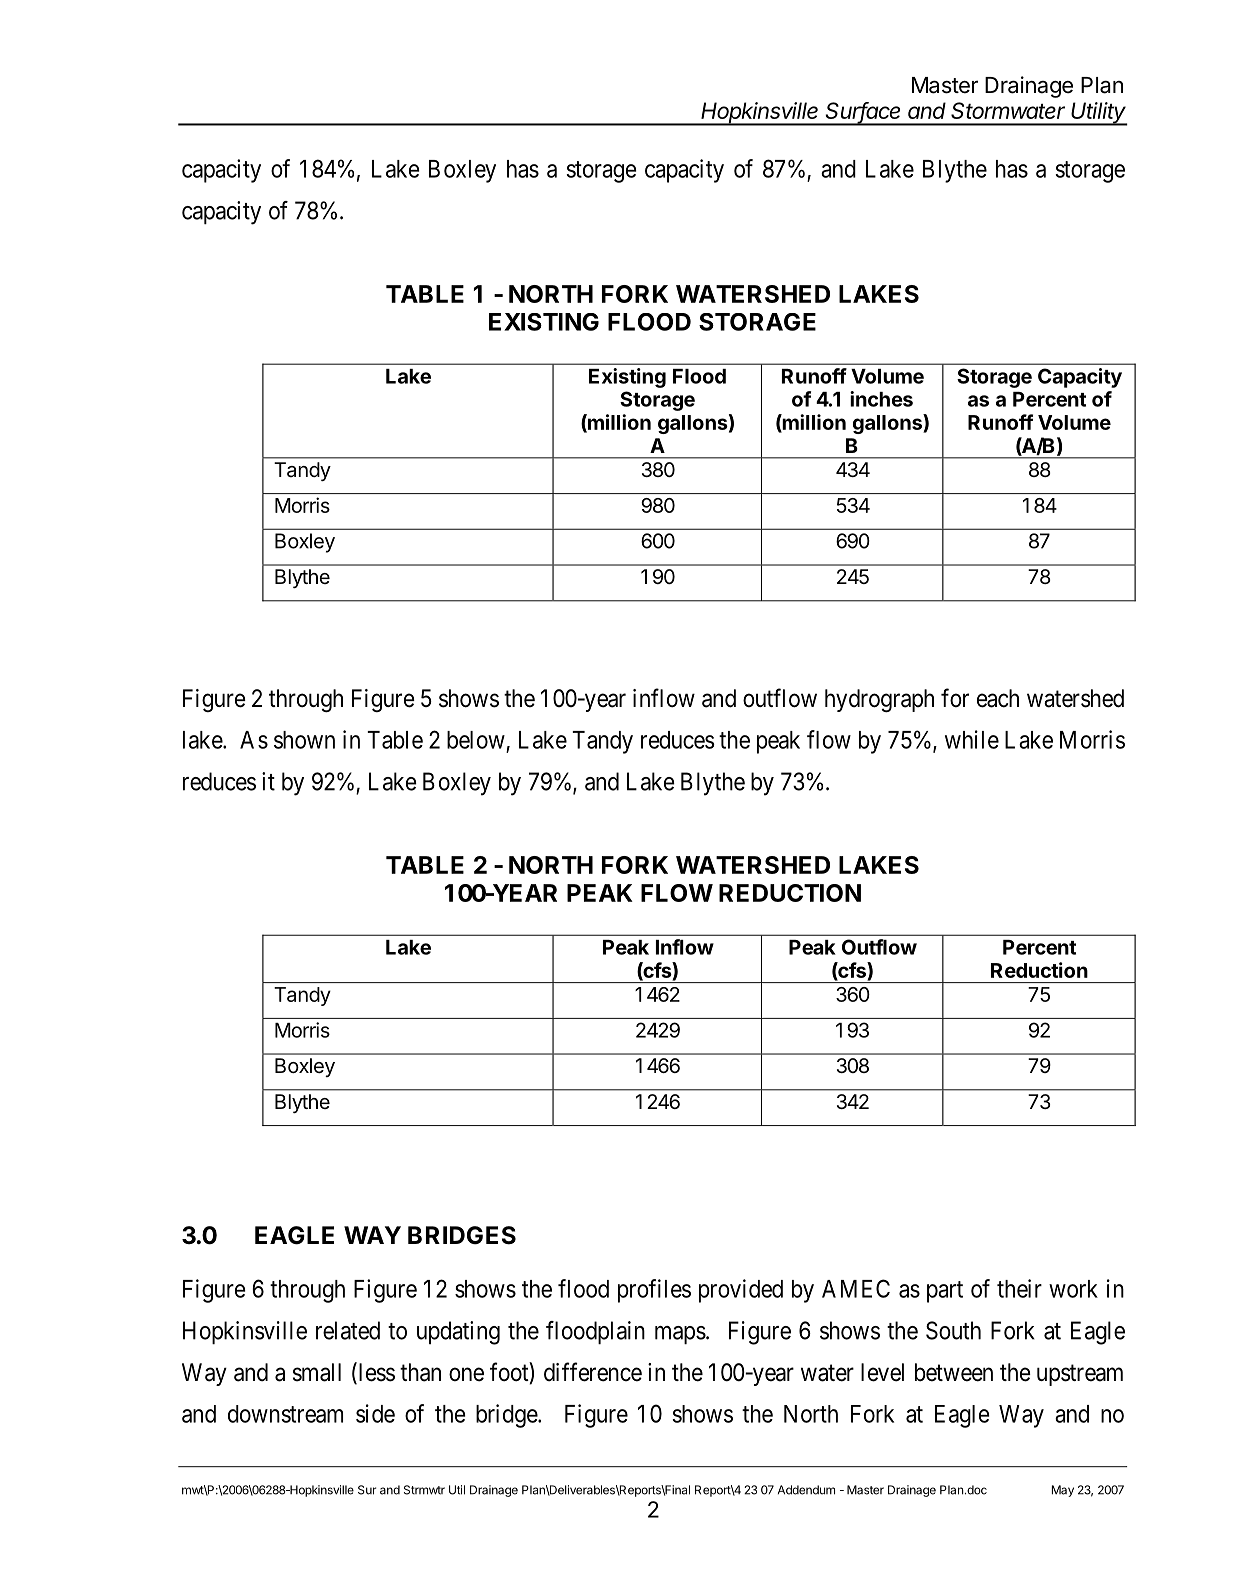 This screenshot has height=1595, width=1233. Describe the element at coordinates (879, 700) in the screenshot. I see `hydrograph` at that location.
